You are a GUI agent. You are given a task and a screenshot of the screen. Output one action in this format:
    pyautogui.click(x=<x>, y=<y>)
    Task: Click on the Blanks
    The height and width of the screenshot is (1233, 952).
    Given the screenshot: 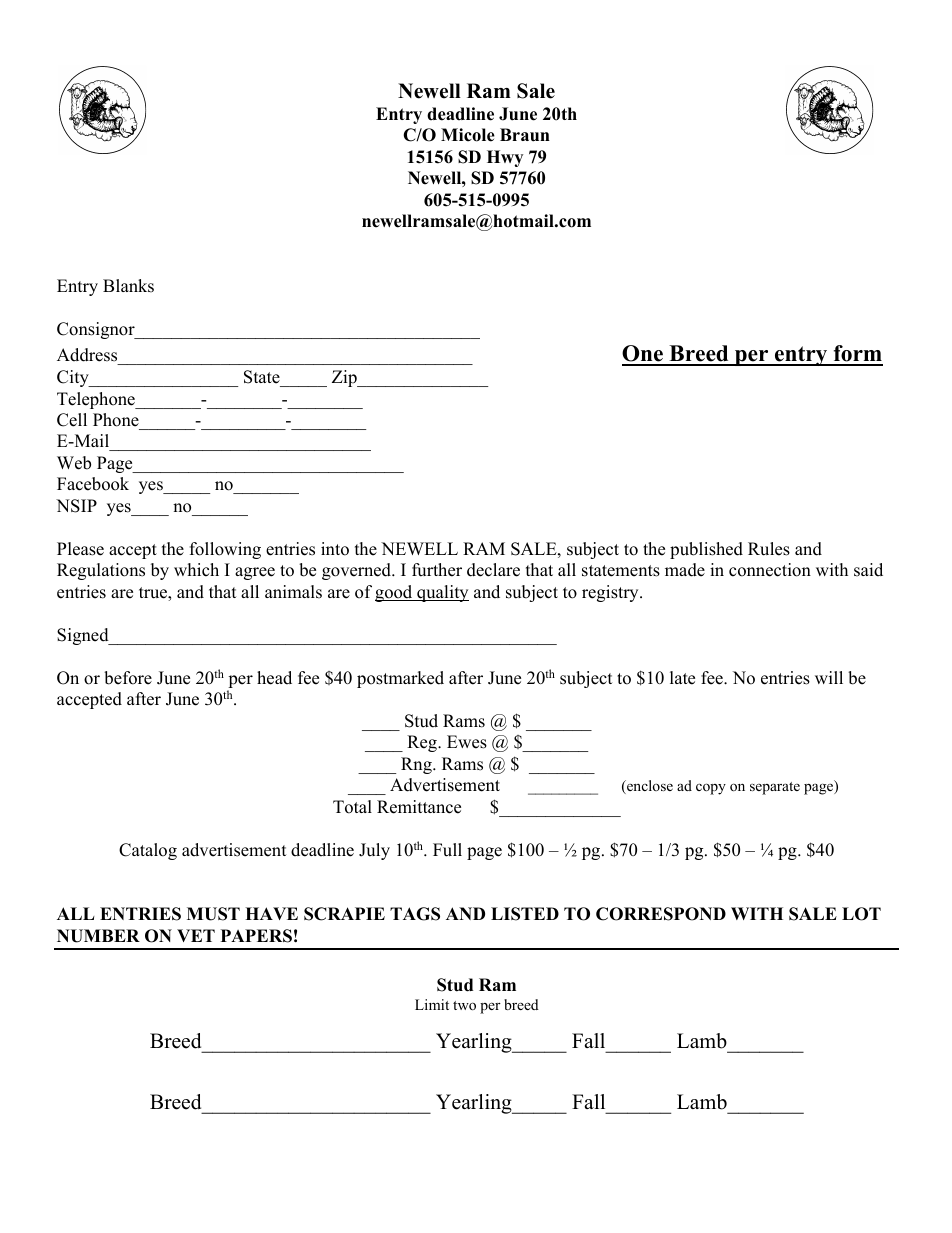 What is the action you would take?
    pyautogui.click(x=128, y=286)
